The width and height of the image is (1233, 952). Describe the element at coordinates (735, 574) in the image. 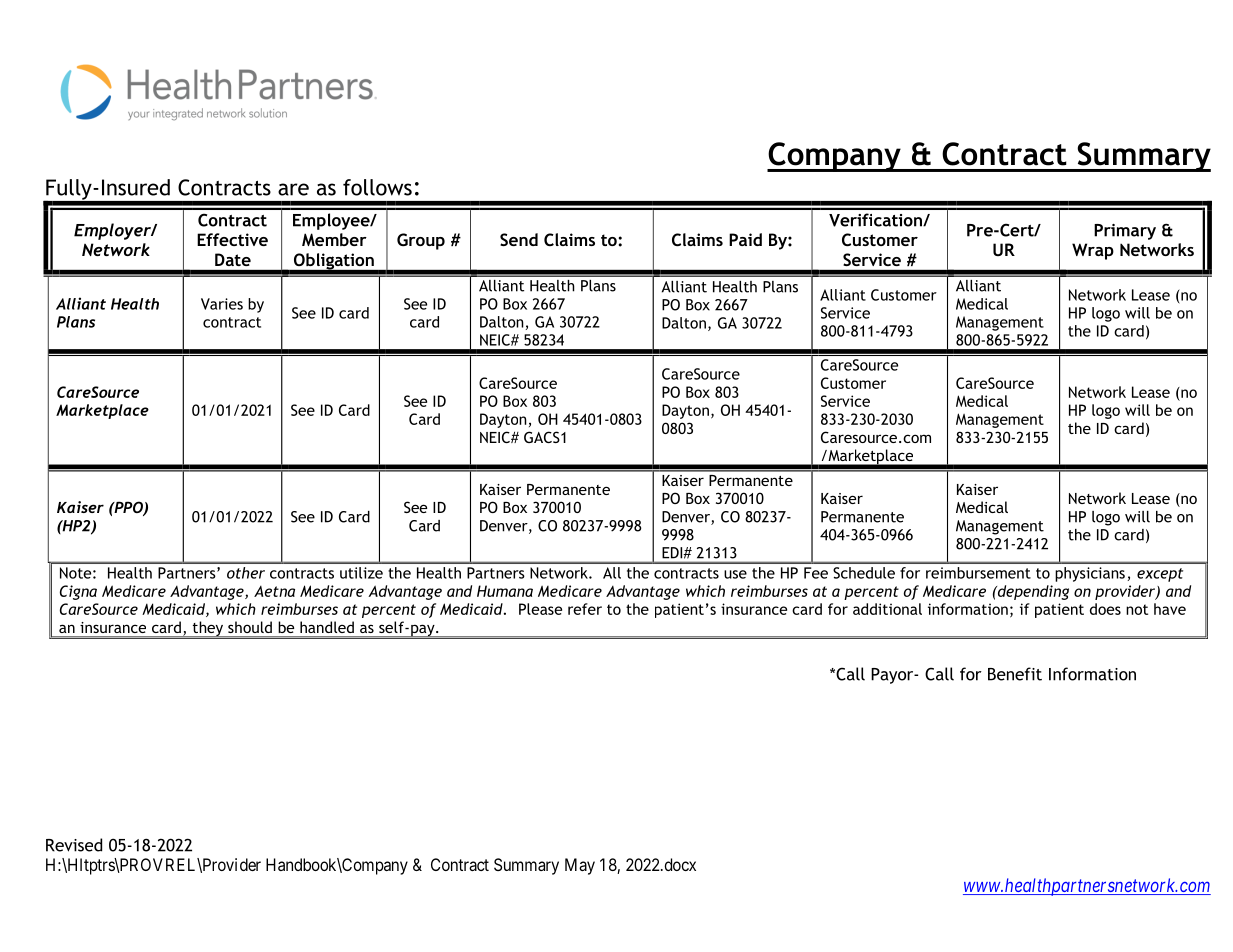

I see `use` at that location.
